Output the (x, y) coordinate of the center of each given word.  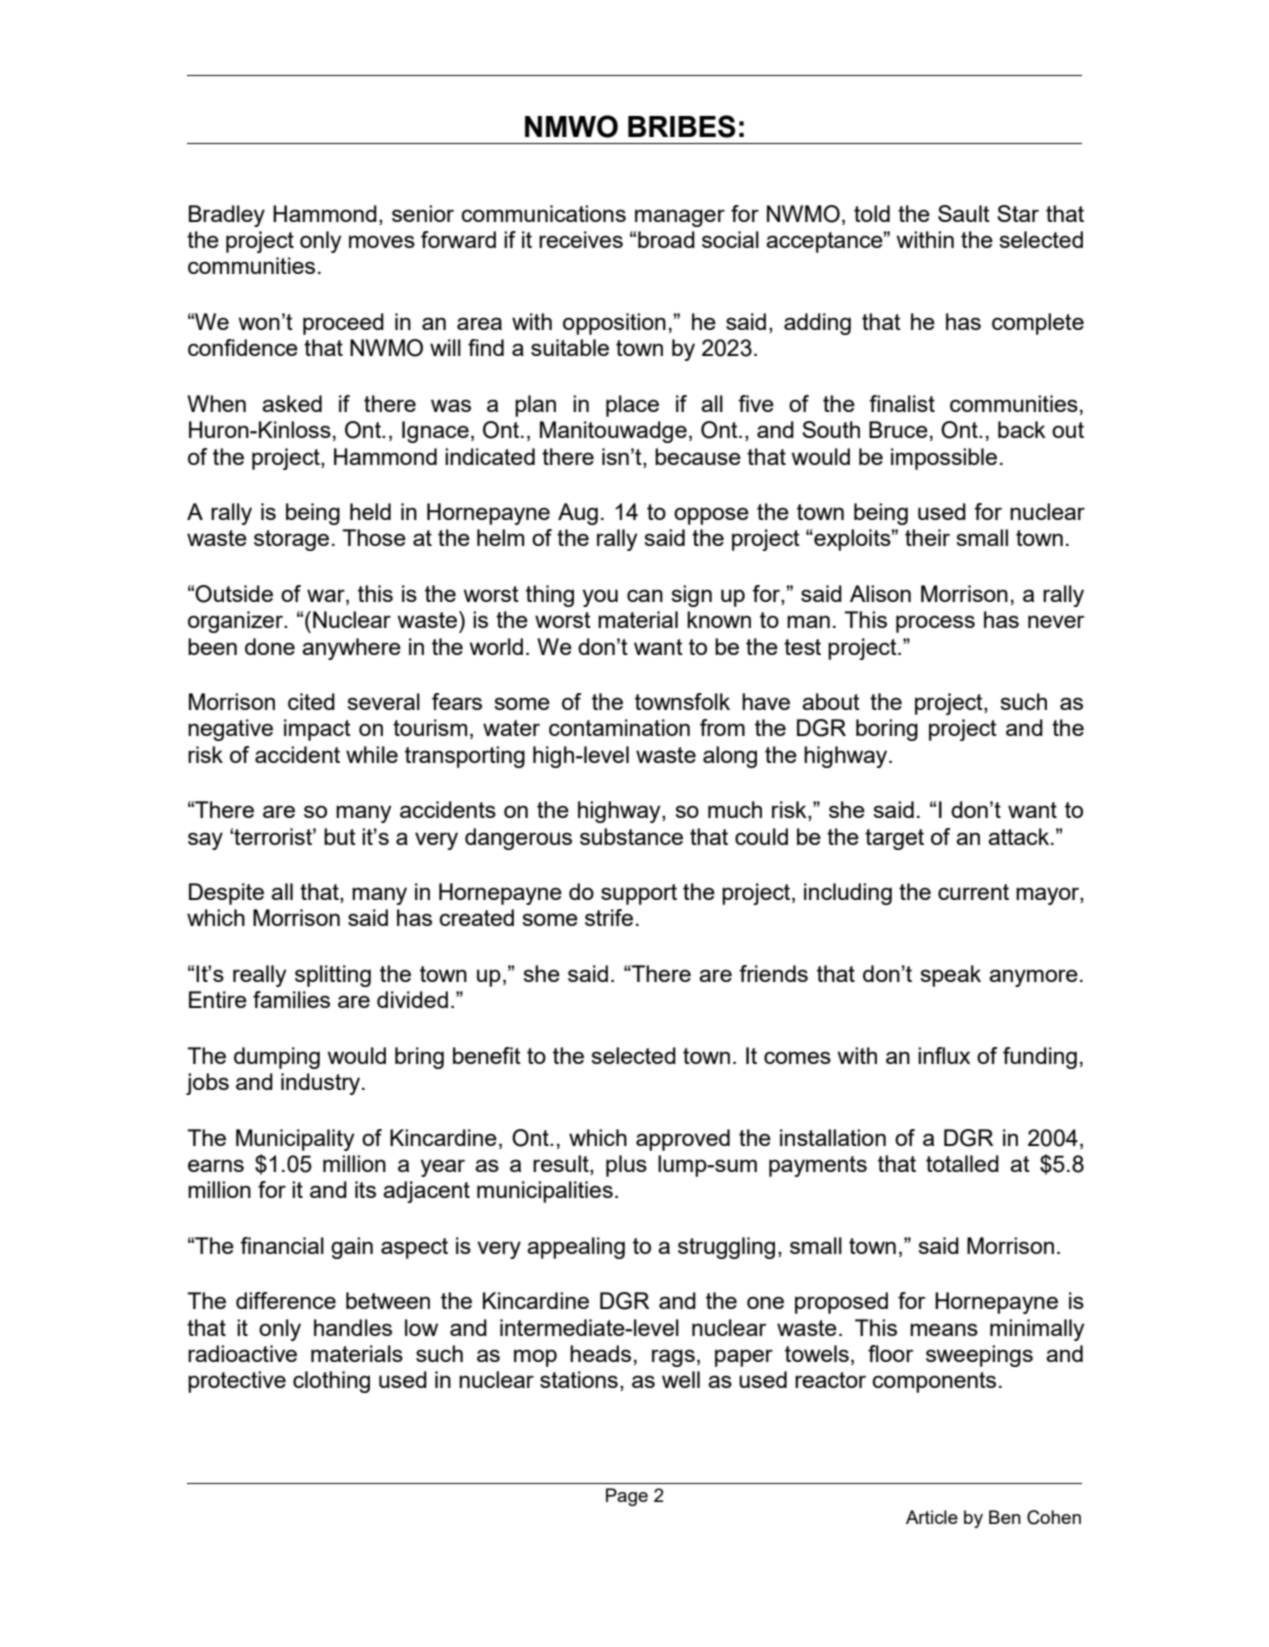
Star (1018, 213)
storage (291, 540)
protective (237, 1382)
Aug (578, 514)
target (894, 839)
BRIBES (681, 126)
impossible (944, 459)
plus (626, 1166)
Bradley (227, 216)
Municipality (295, 1140)
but (340, 836)
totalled (962, 1163)
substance (631, 836)
